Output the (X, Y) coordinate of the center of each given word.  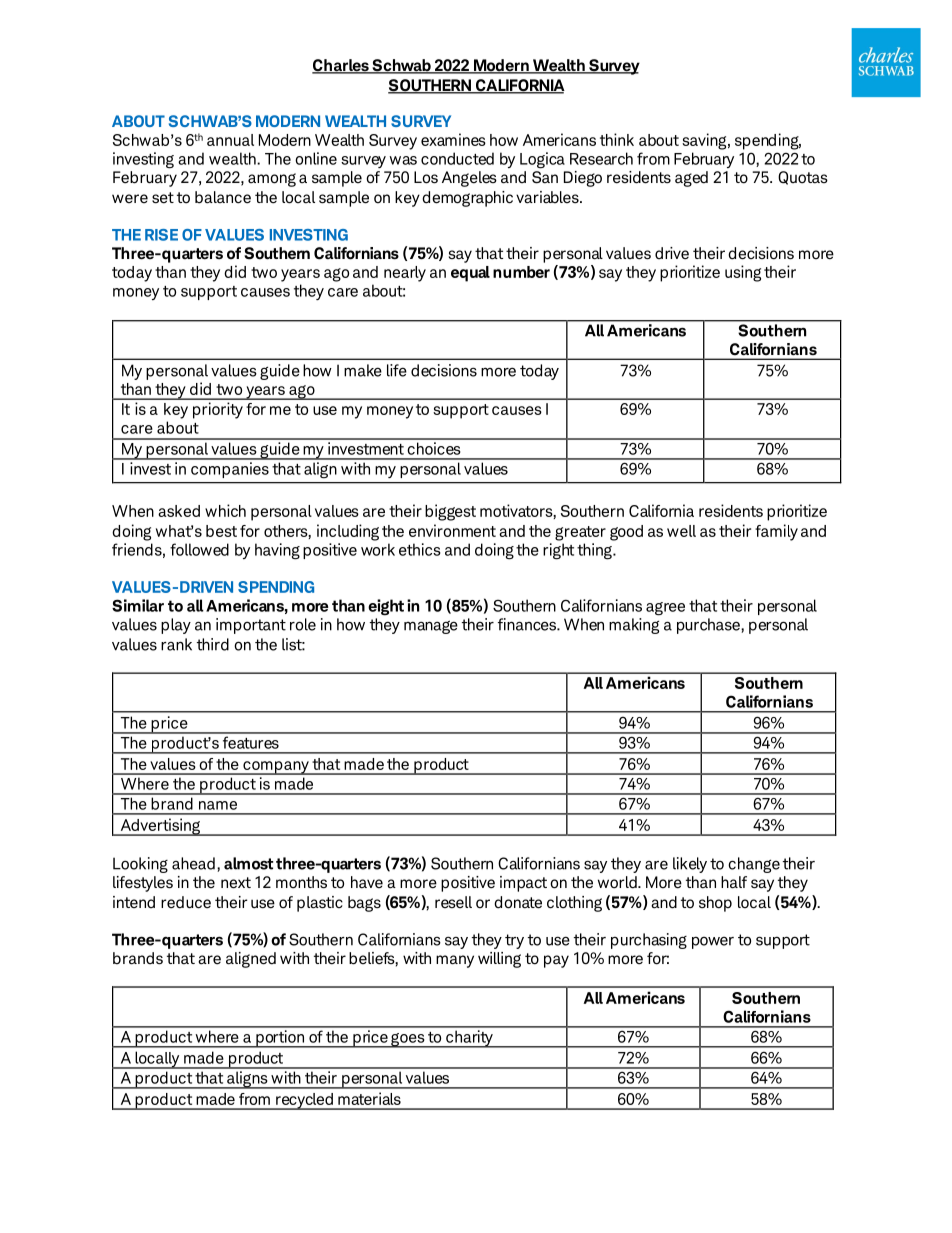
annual (230, 140)
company (276, 768)
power (713, 942)
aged (691, 179)
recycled (304, 1101)
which (225, 510)
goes (408, 1040)
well (681, 531)
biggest (450, 512)
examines (453, 139)
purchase (709, 626)
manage (431, 627)
